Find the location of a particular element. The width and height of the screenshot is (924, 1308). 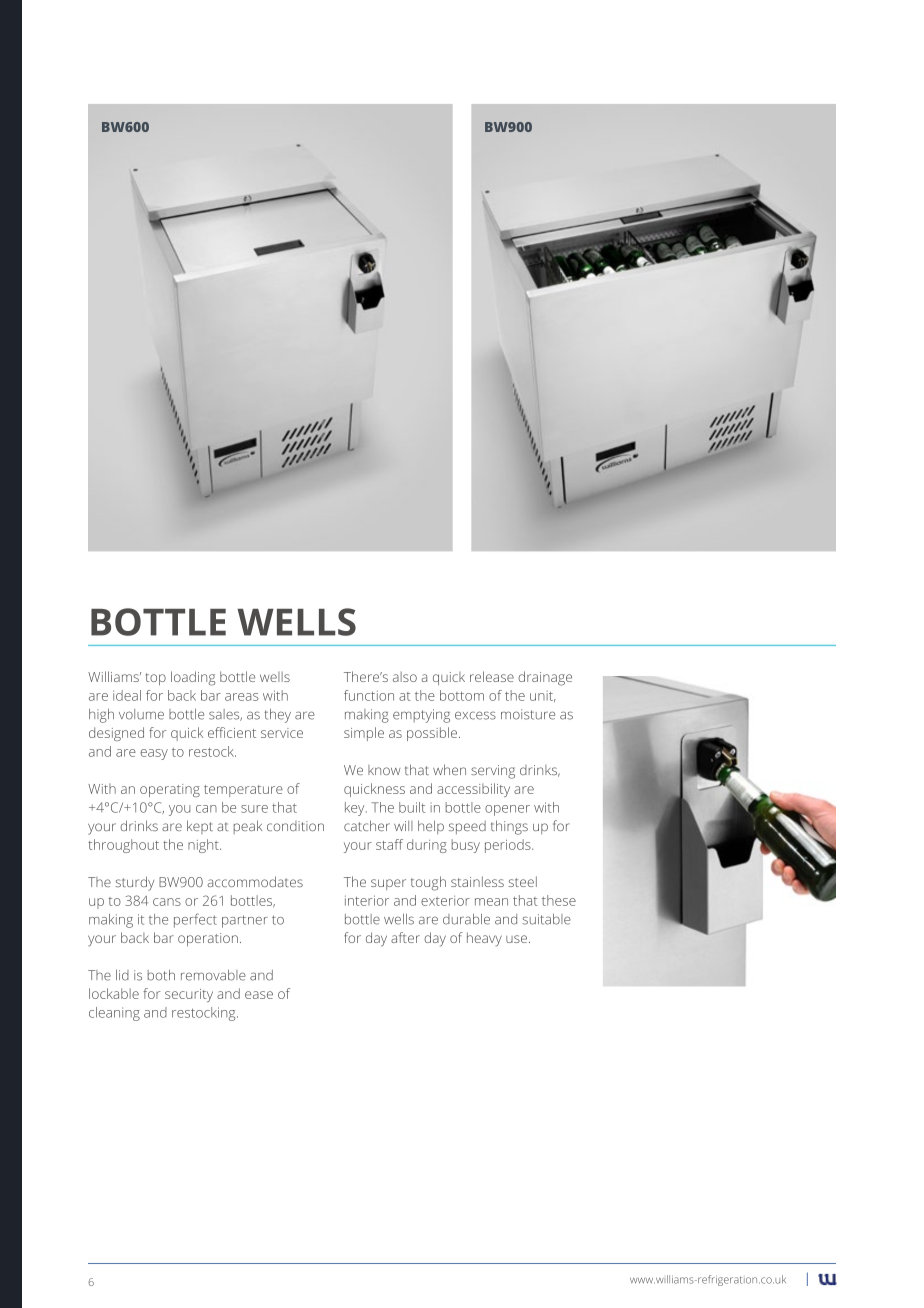

removable is located at coordinates (213, 975).
